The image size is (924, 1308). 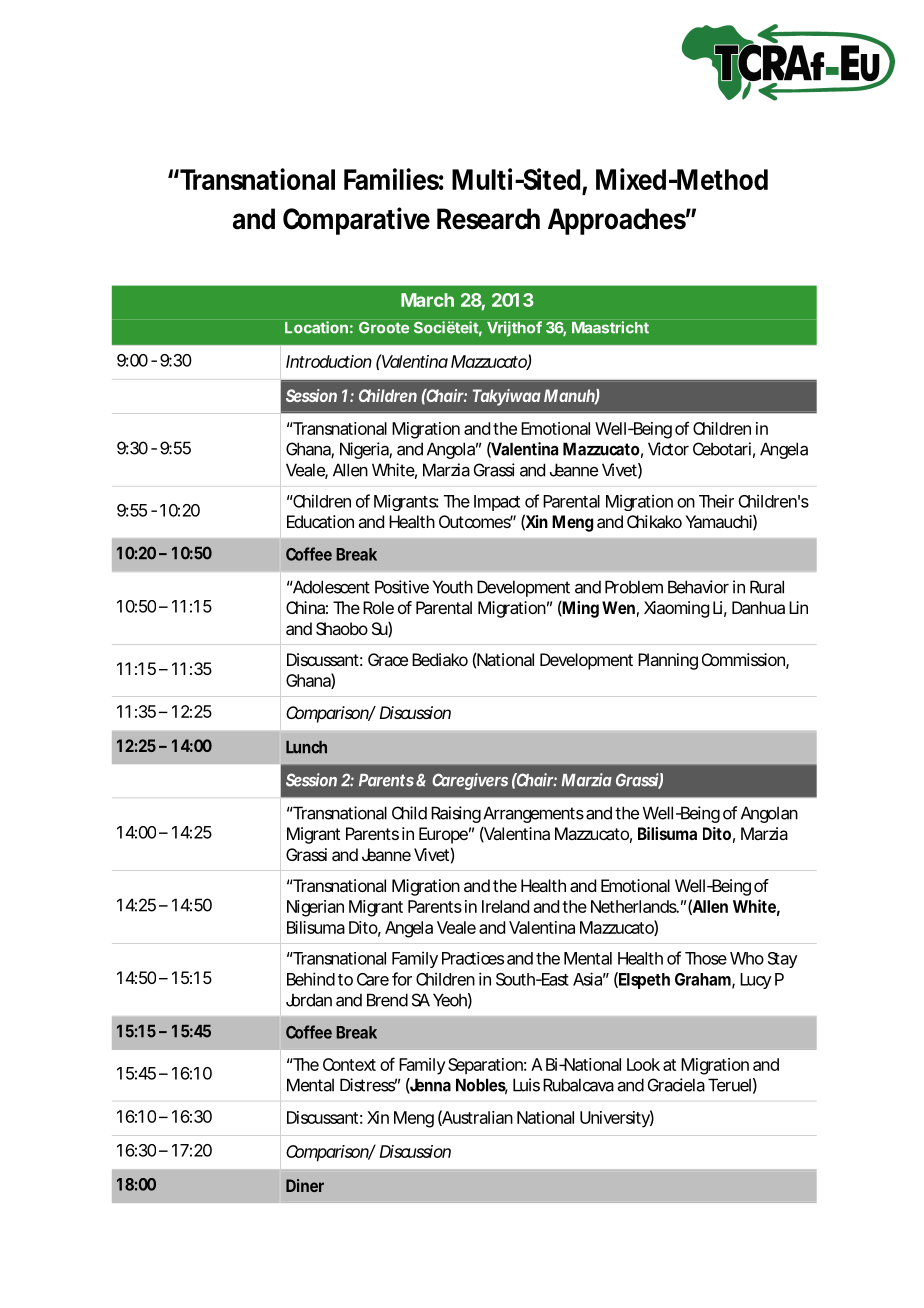 I want to click on Lucy, so click(x=755, y=981).
